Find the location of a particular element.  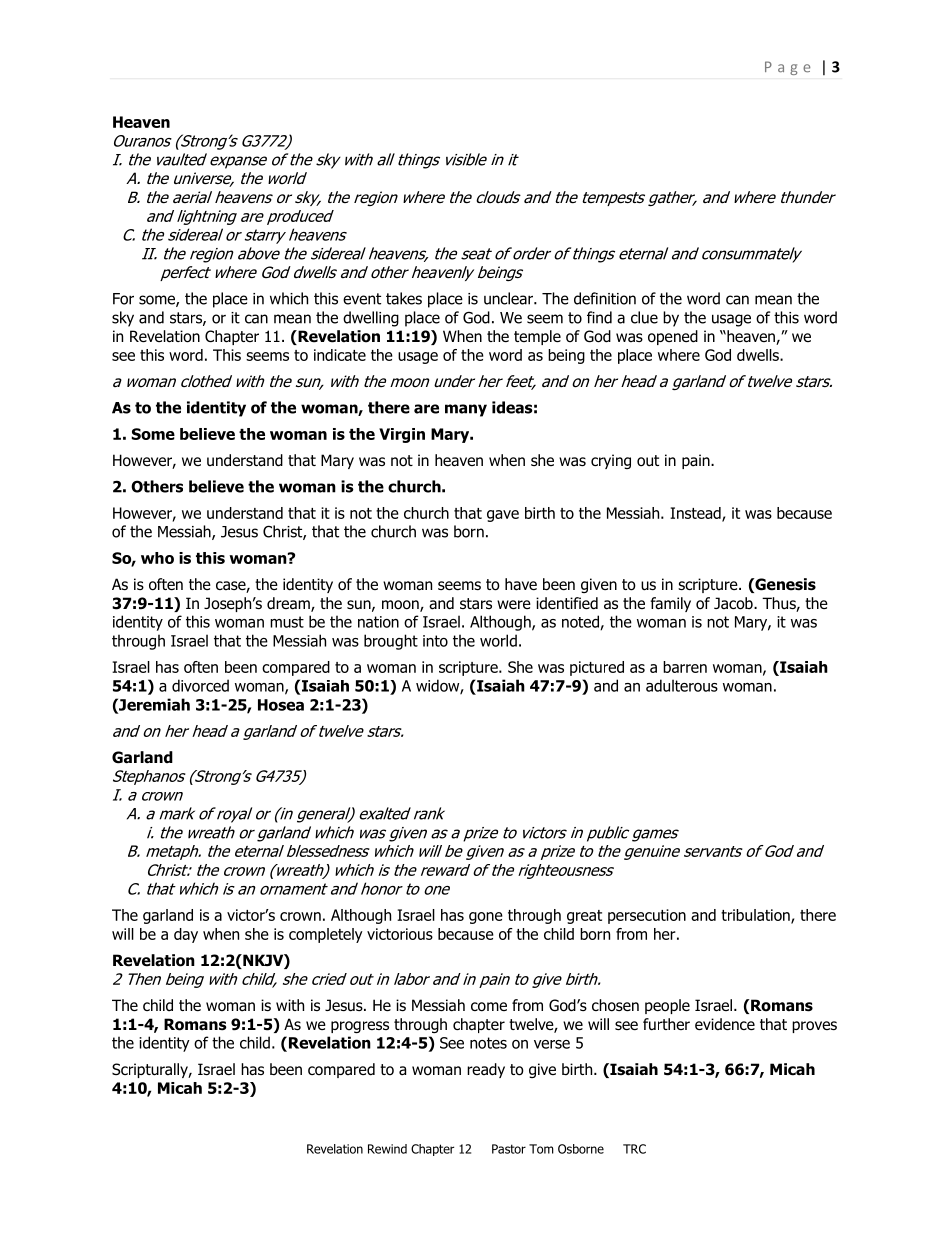

Pastor is located at coordinates (509, 1149).
